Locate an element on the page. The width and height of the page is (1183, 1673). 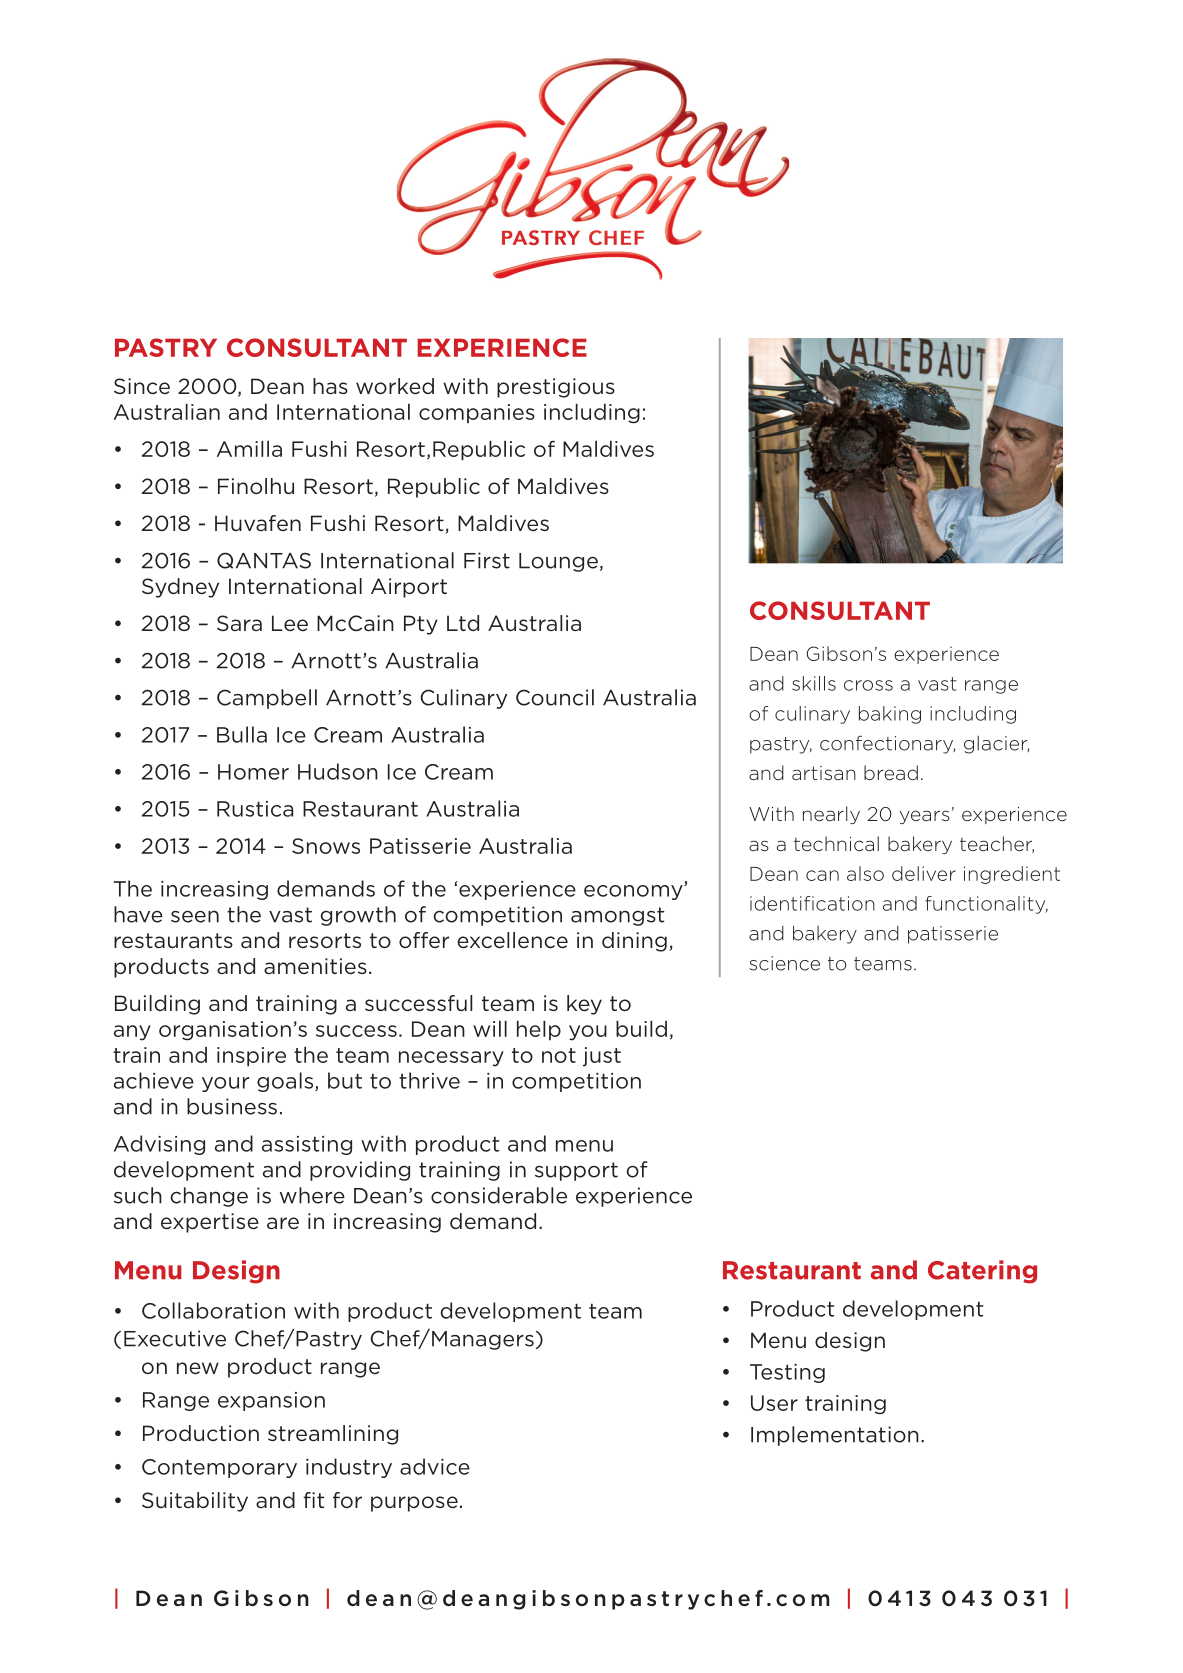
Homer is located at coordinates (253, 772).
